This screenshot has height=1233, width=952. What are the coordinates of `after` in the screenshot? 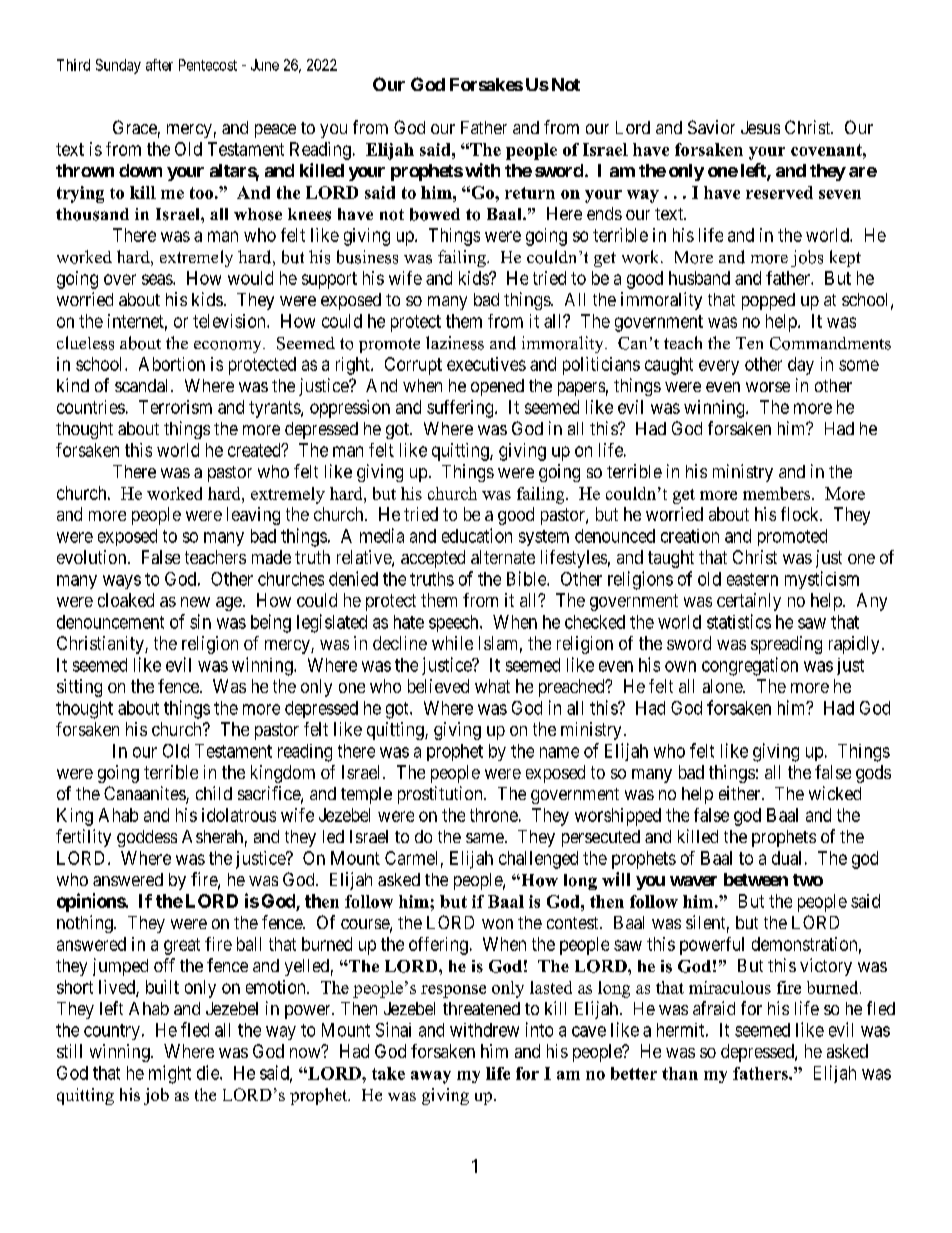 It's located at (159, 65).
